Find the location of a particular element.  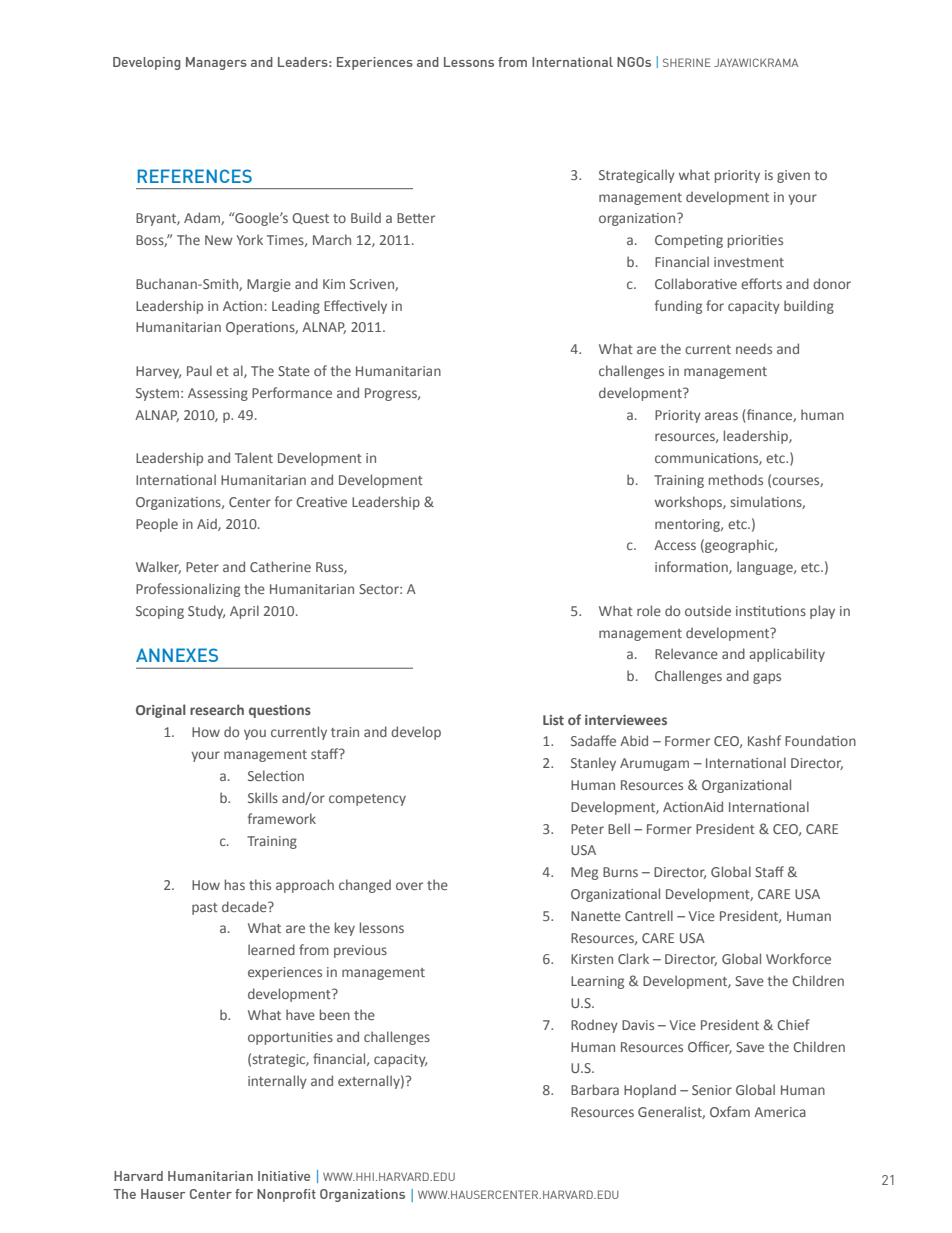

Better is located at coordinates (416, 218).
